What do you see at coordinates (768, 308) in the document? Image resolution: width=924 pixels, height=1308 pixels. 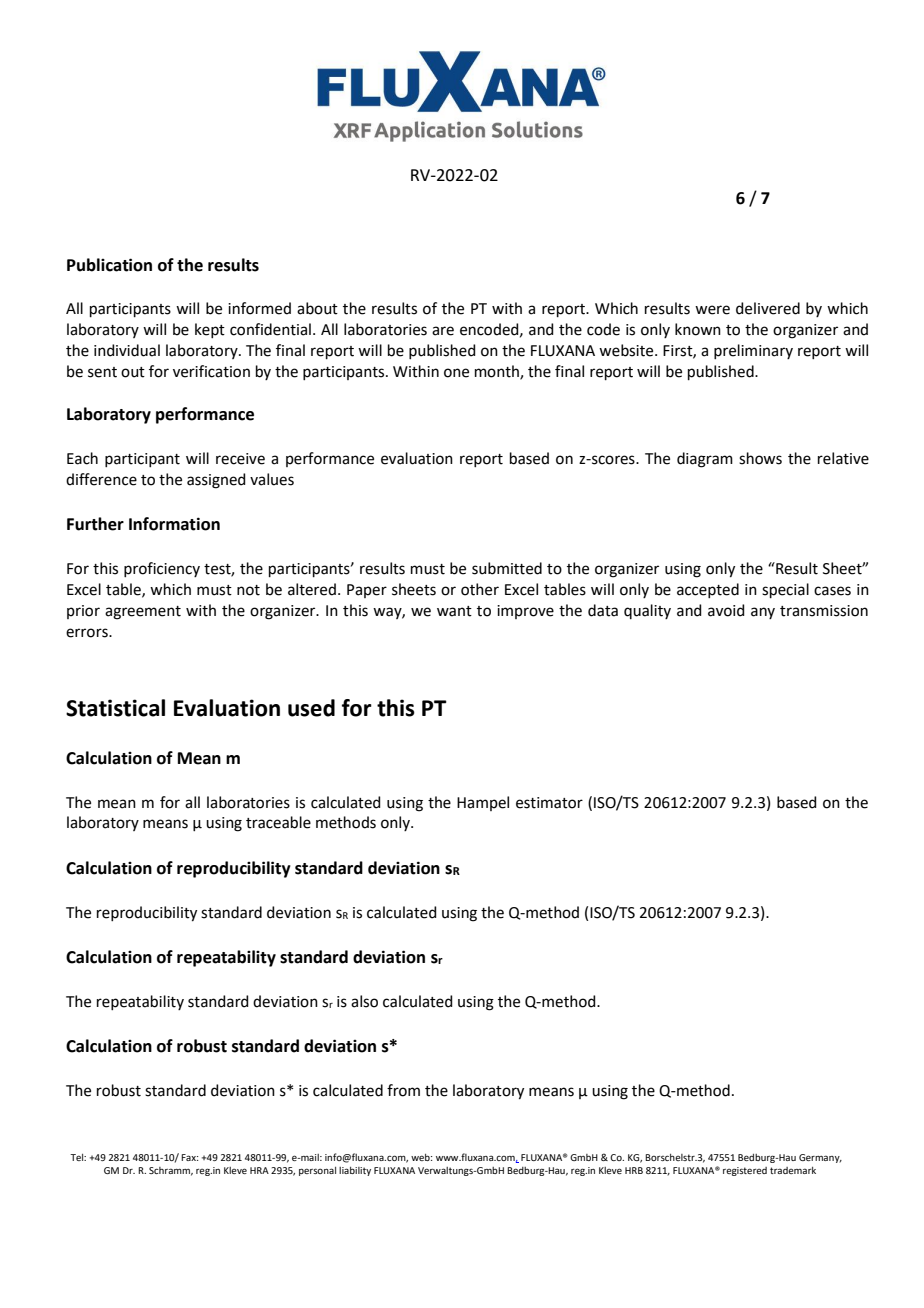 I see `delivered` at bounding box center [768, 308].
